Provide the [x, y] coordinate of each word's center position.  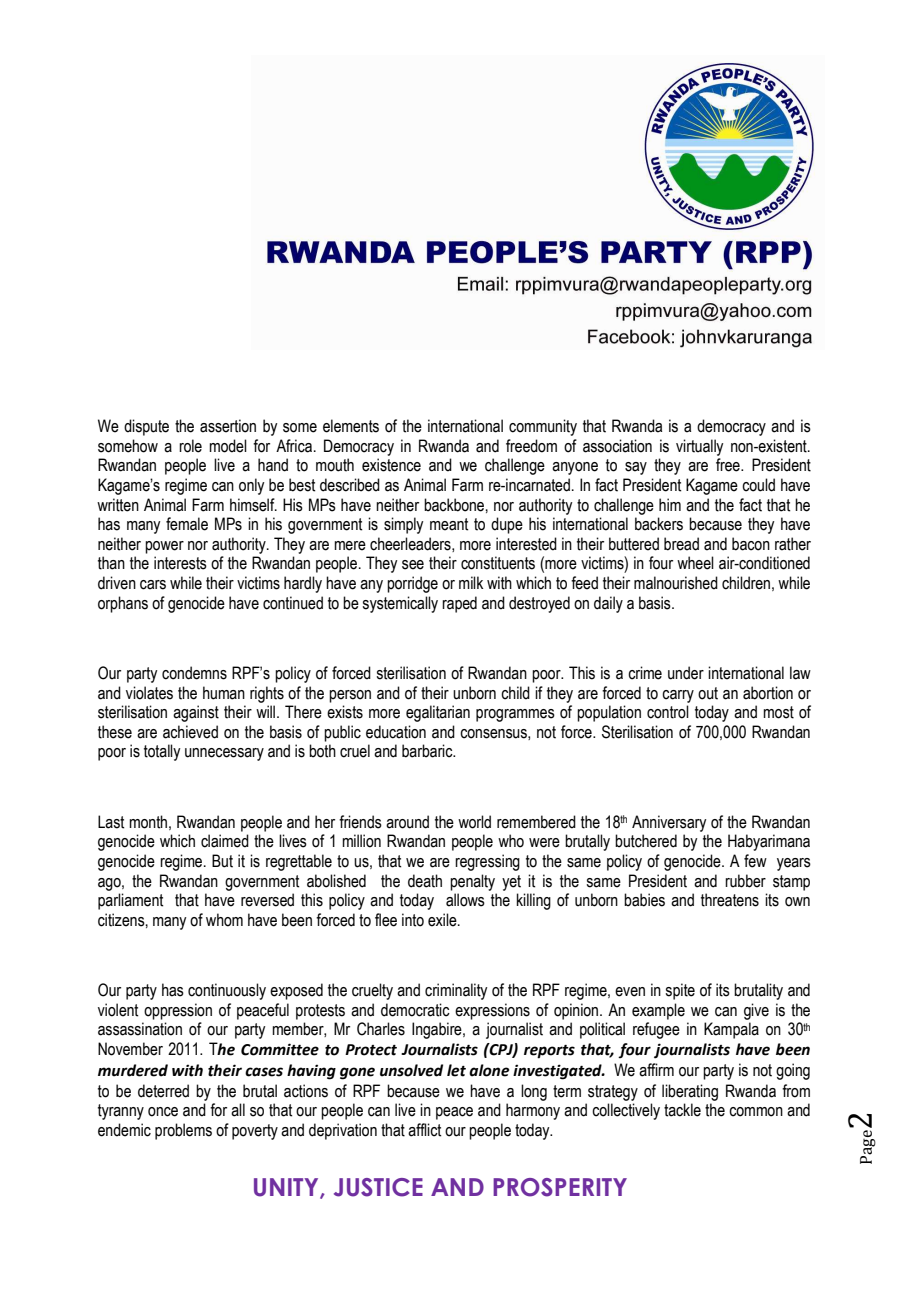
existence [391, 465]
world [474, 822]
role [190, 446]
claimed [225, 841]
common [756, 1112]
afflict [424, 1130]
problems [183, 1131]
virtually [699, 447]
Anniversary [669, 823]
